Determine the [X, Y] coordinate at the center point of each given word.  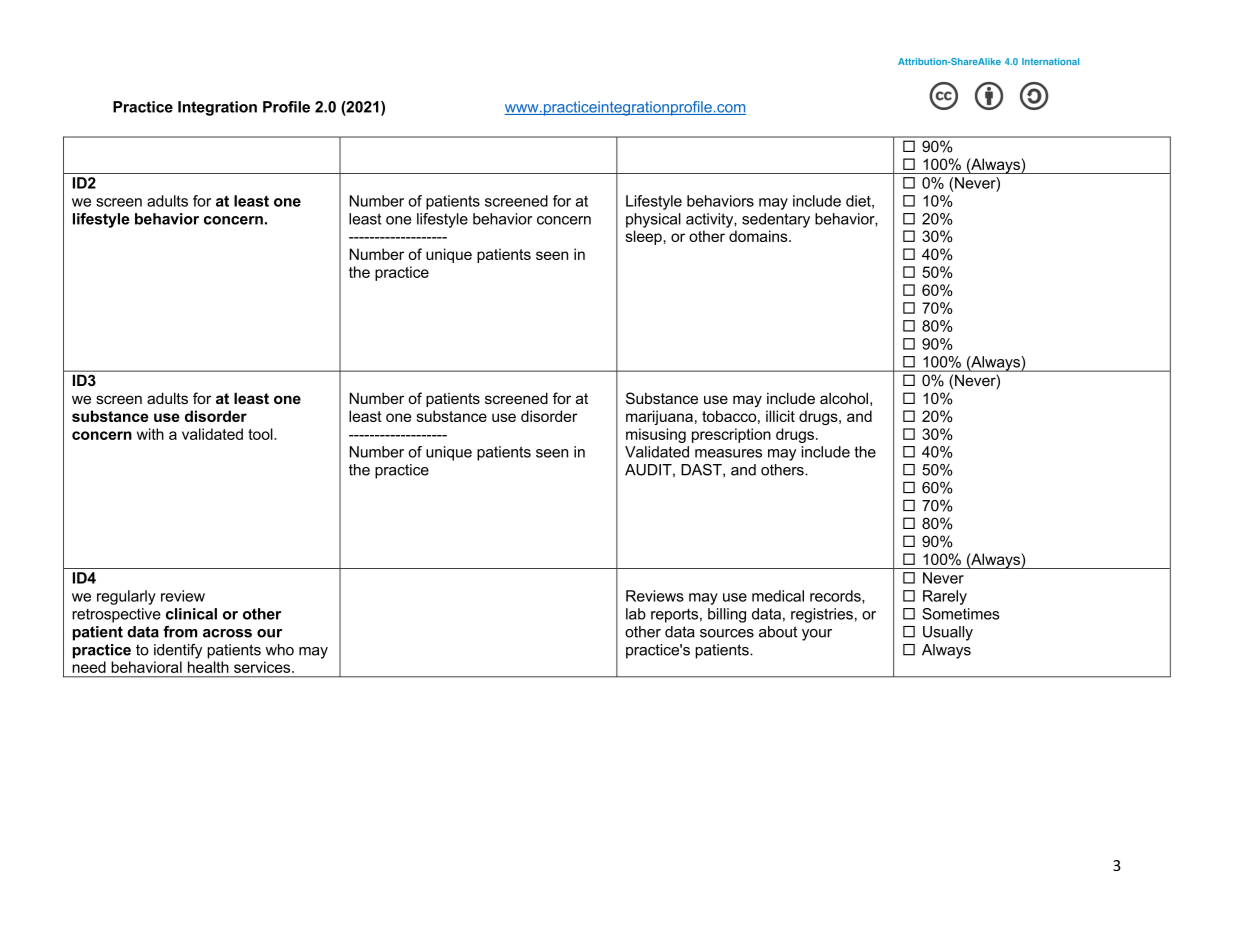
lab [636, 614]
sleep [644, 237]
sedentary [776, 220]
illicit [780, 416]
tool [261, 434]
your [817, 635]
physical [653, 220]
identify [178, 651]
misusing [656, 435]
